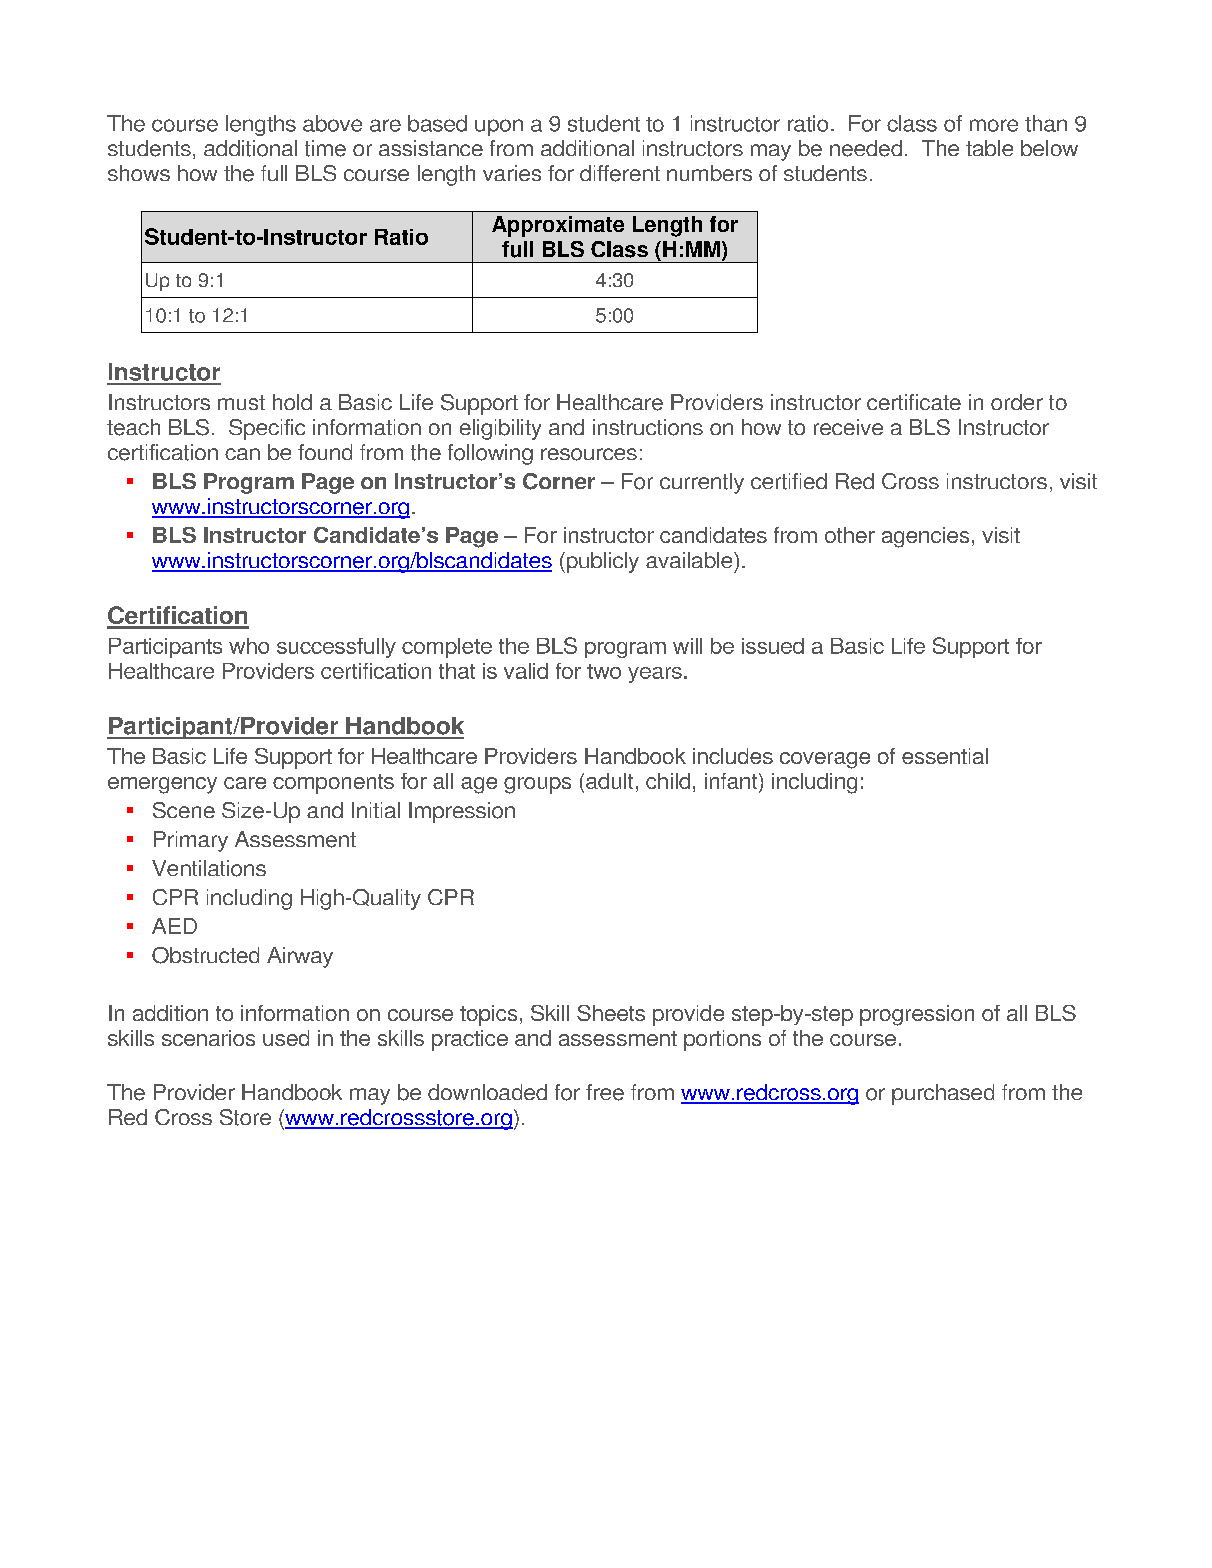 The height and width of the screenshot is (1568, 1212). Describe the element at coordinates (208, 1038) in the screenshot. I see `scenarios` at that location.
